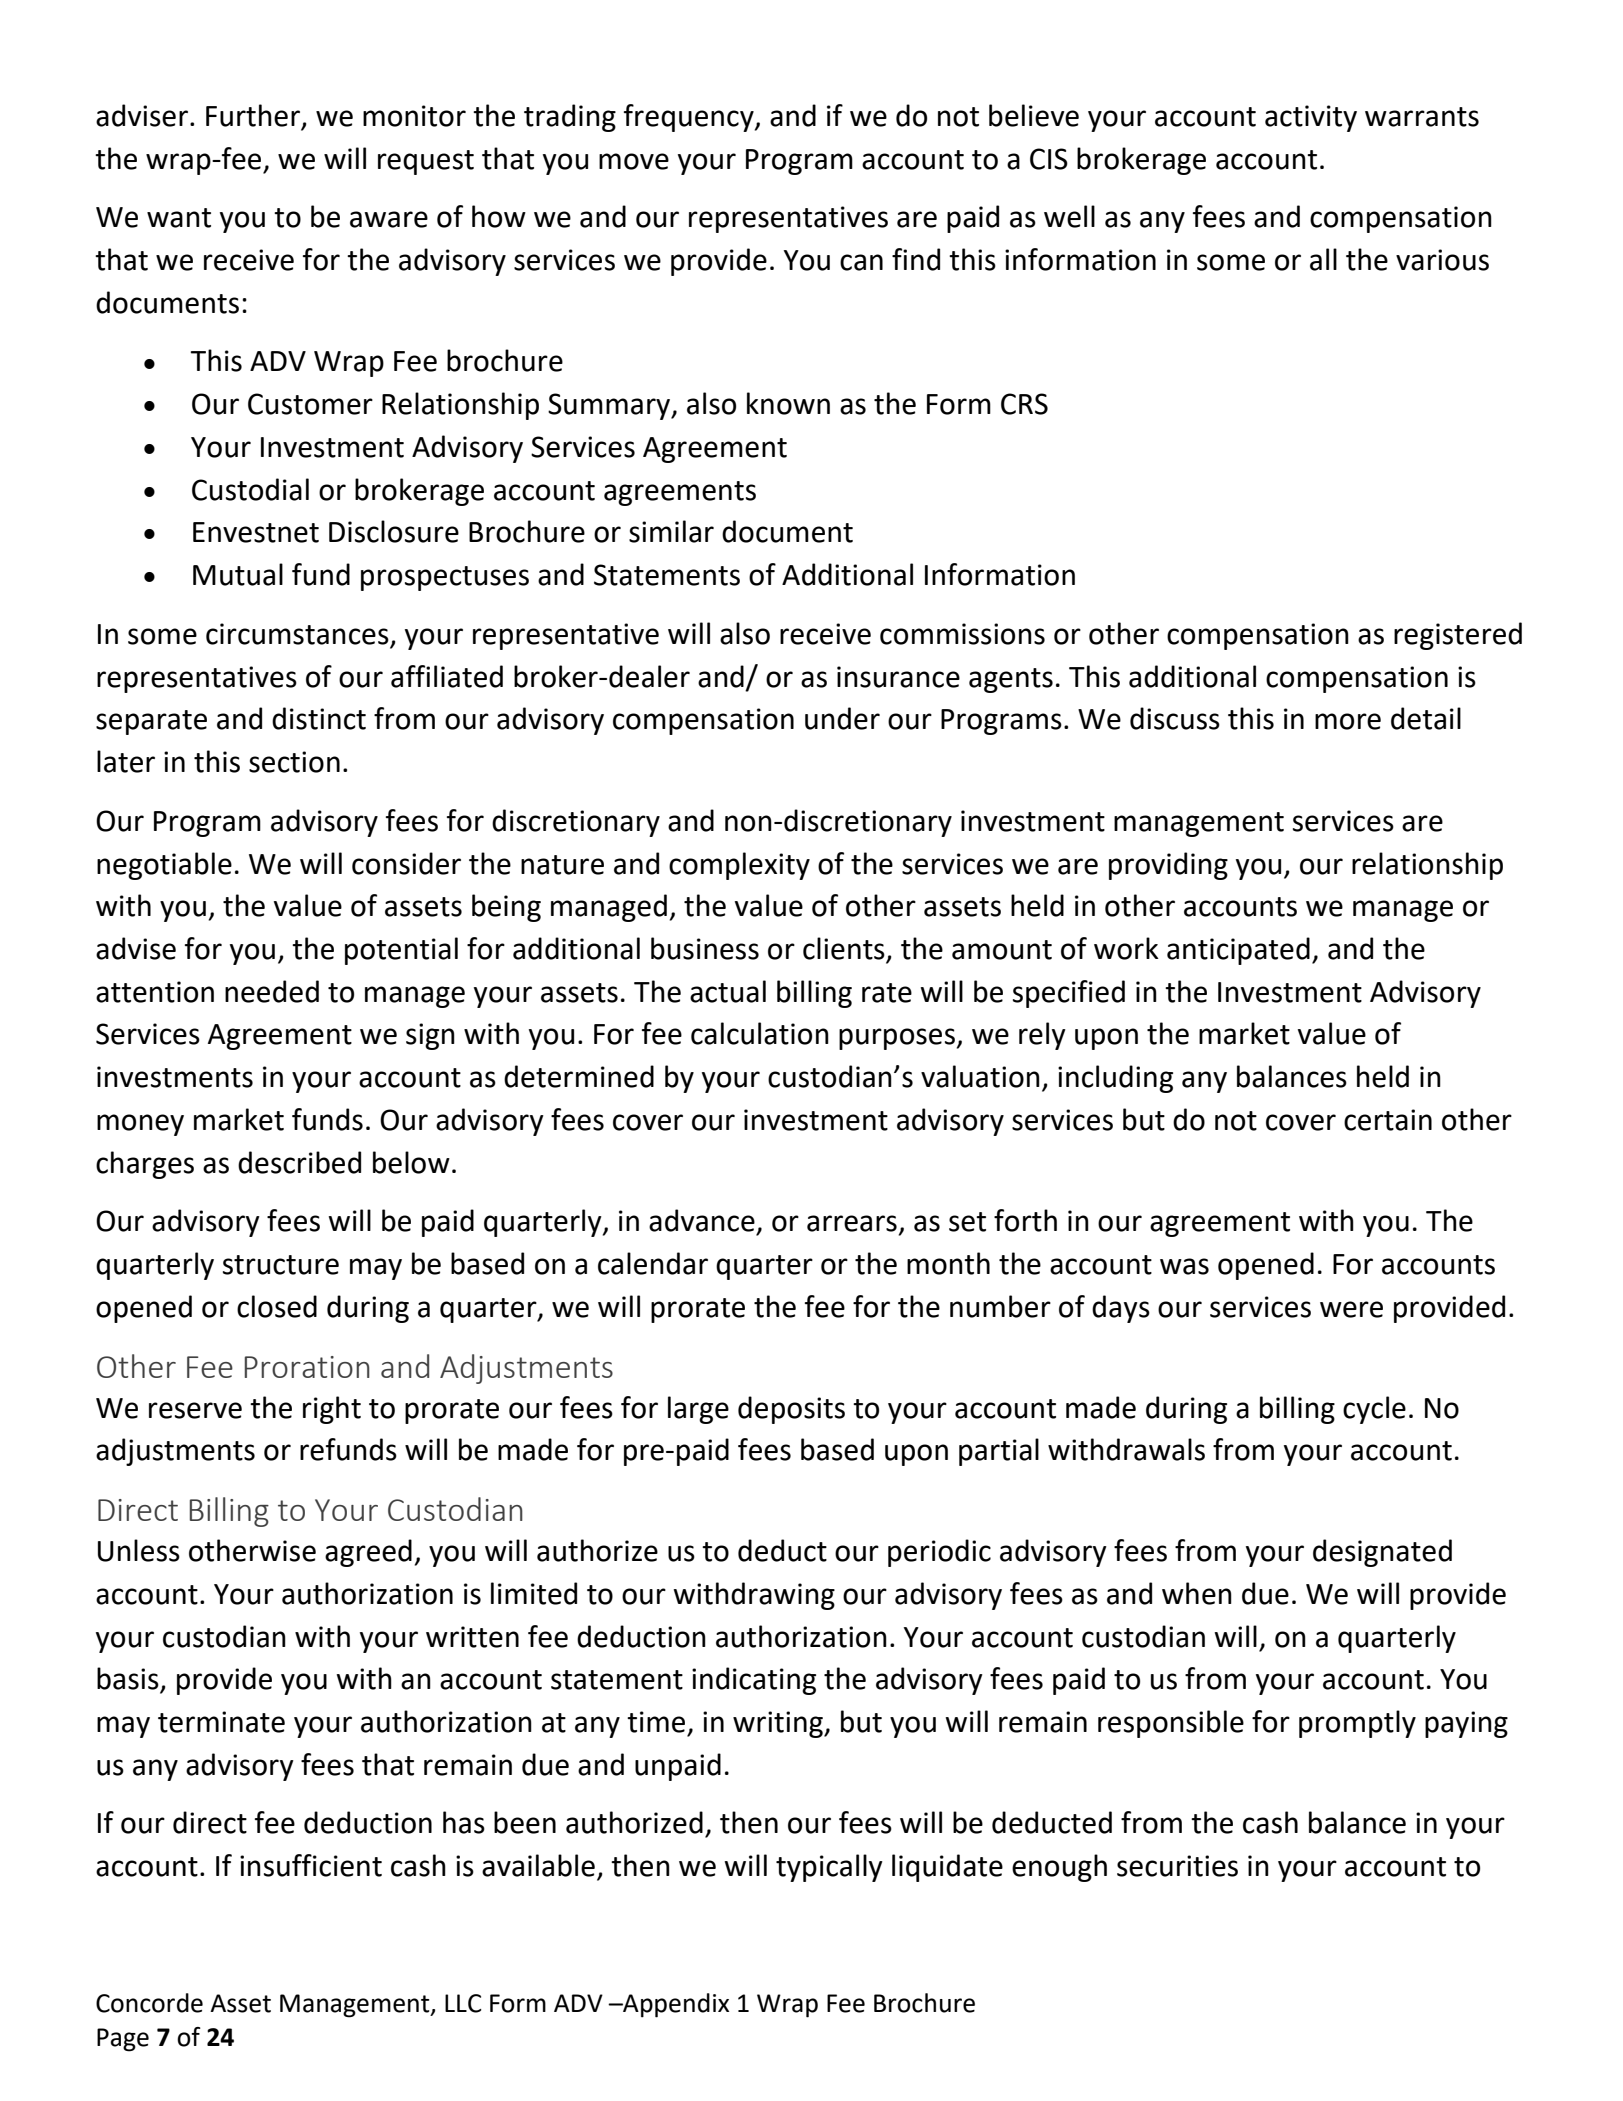 Image resolution: width=1623 pixels, height=2101 pixels. What do you see at coordinates (1388, 1120) in the image?
I see `certain` at bounding box center [1388, 1120].
